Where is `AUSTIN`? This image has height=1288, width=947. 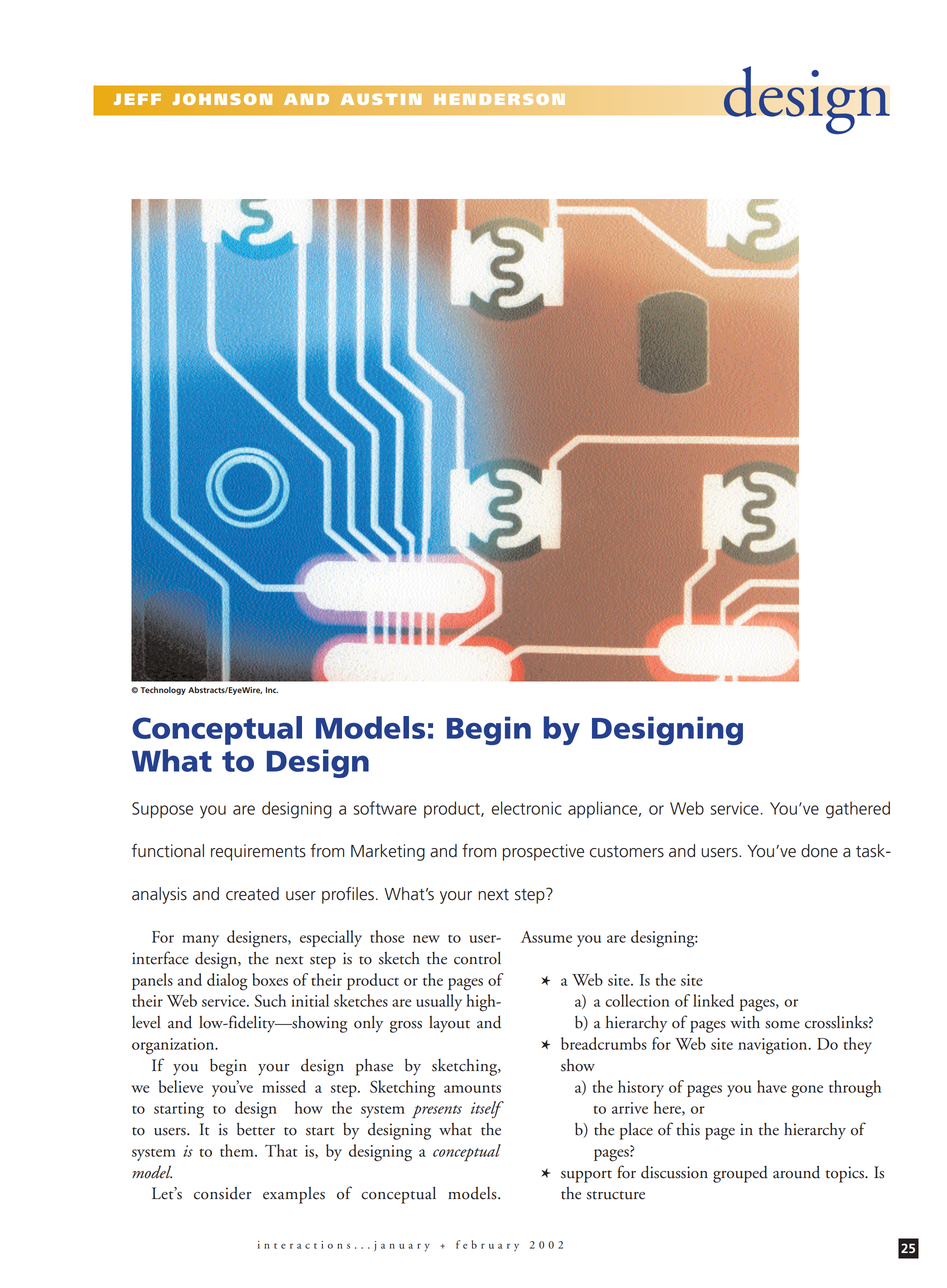
AUSTIN is located at coordinates (381, 99).
